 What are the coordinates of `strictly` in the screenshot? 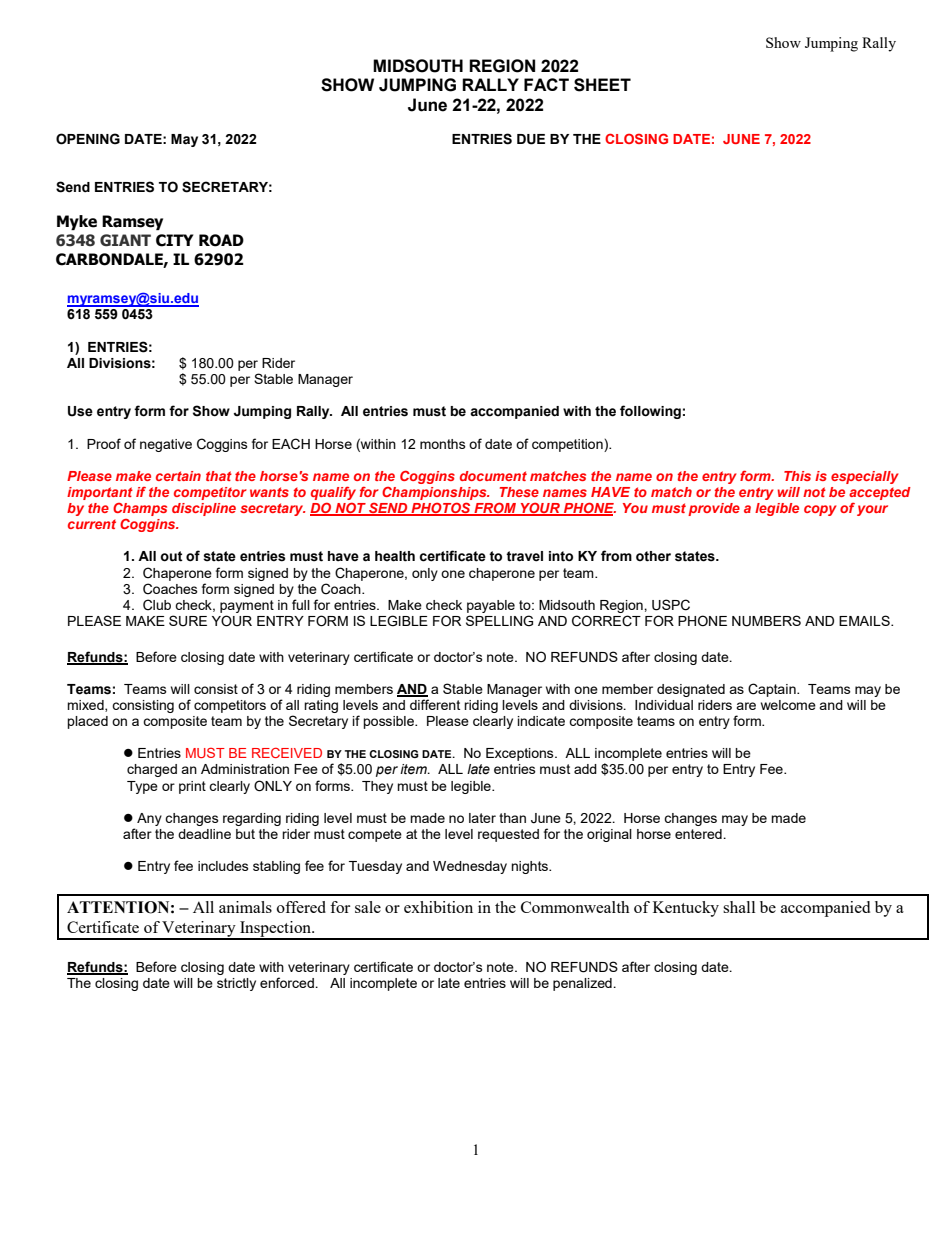 It's located at (236, 984).
